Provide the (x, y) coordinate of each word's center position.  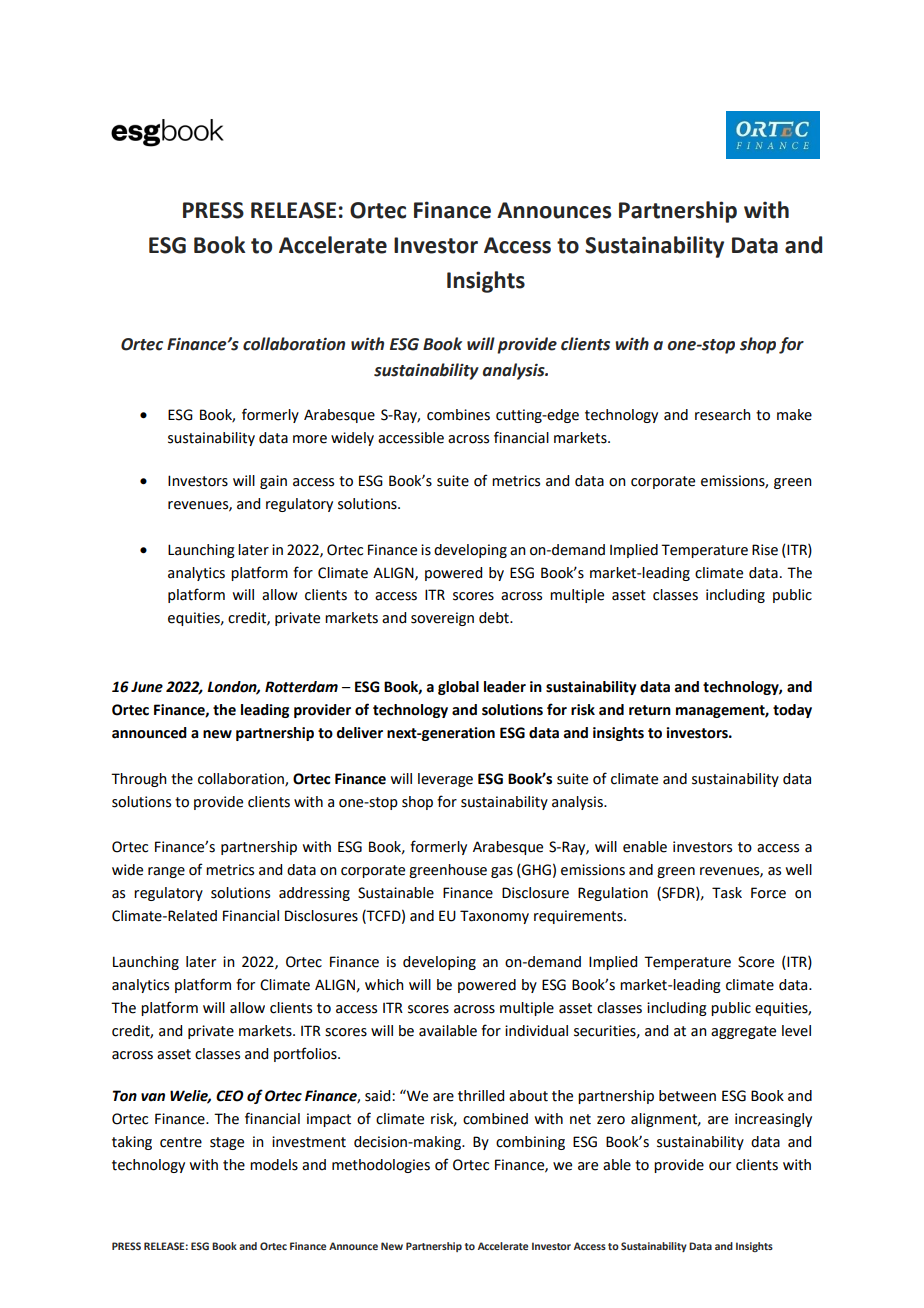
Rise (765, 550)
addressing (314, 894)
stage (227, 1143)
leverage (445, 780)
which (384, 985)
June (147, 687)
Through (139, 780)
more (310, 439)
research (723, 415)
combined (495, 1119)
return (650, 710)
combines (458, 415)
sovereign (442, 619)
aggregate (743, 1032)
